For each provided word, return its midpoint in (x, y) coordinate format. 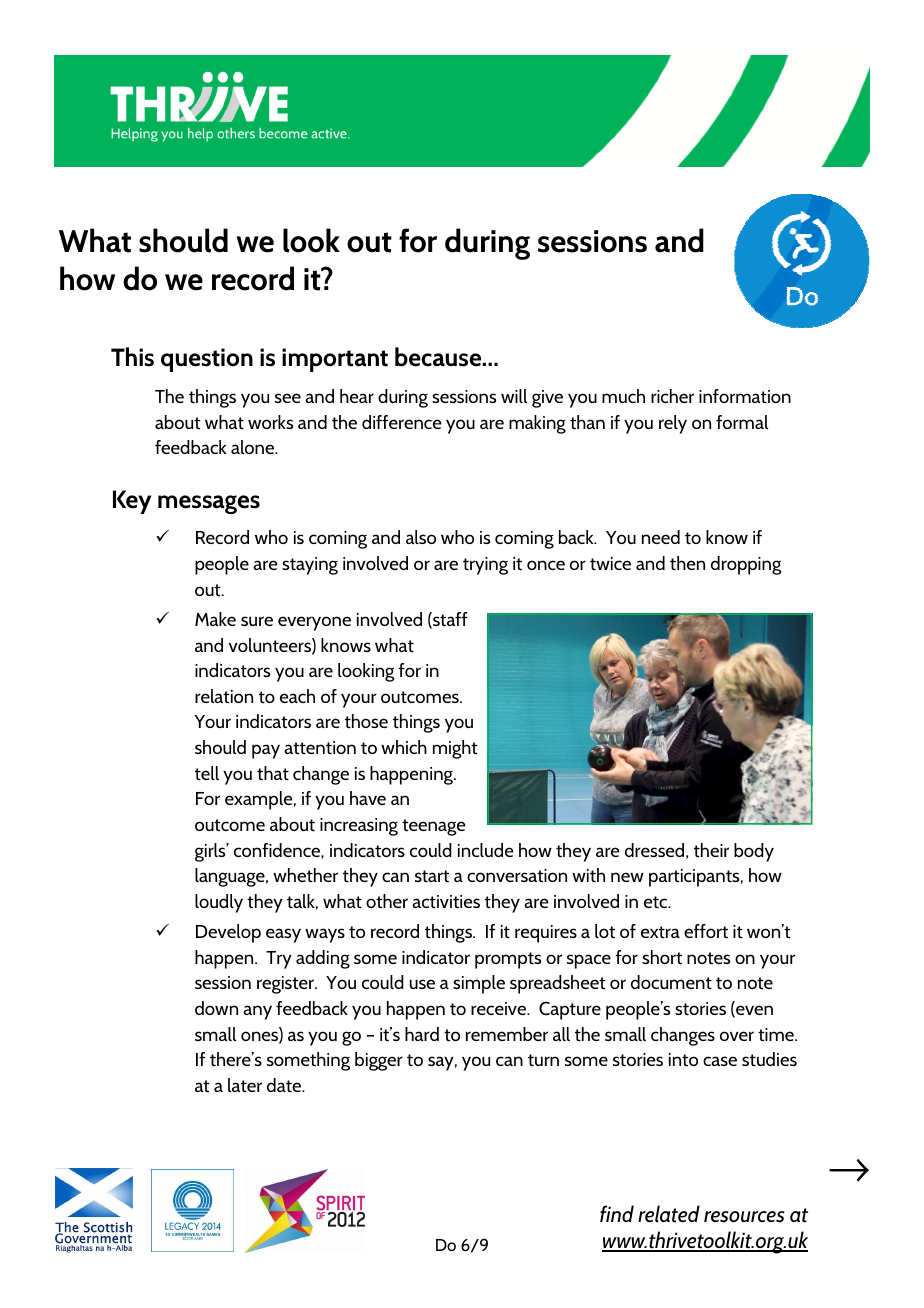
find (617, 1213)
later (245, 1085)
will (514, 396)
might (455, 749)
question (207, 360)
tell (207, 773)
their (711, 850)
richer (672, 396)
